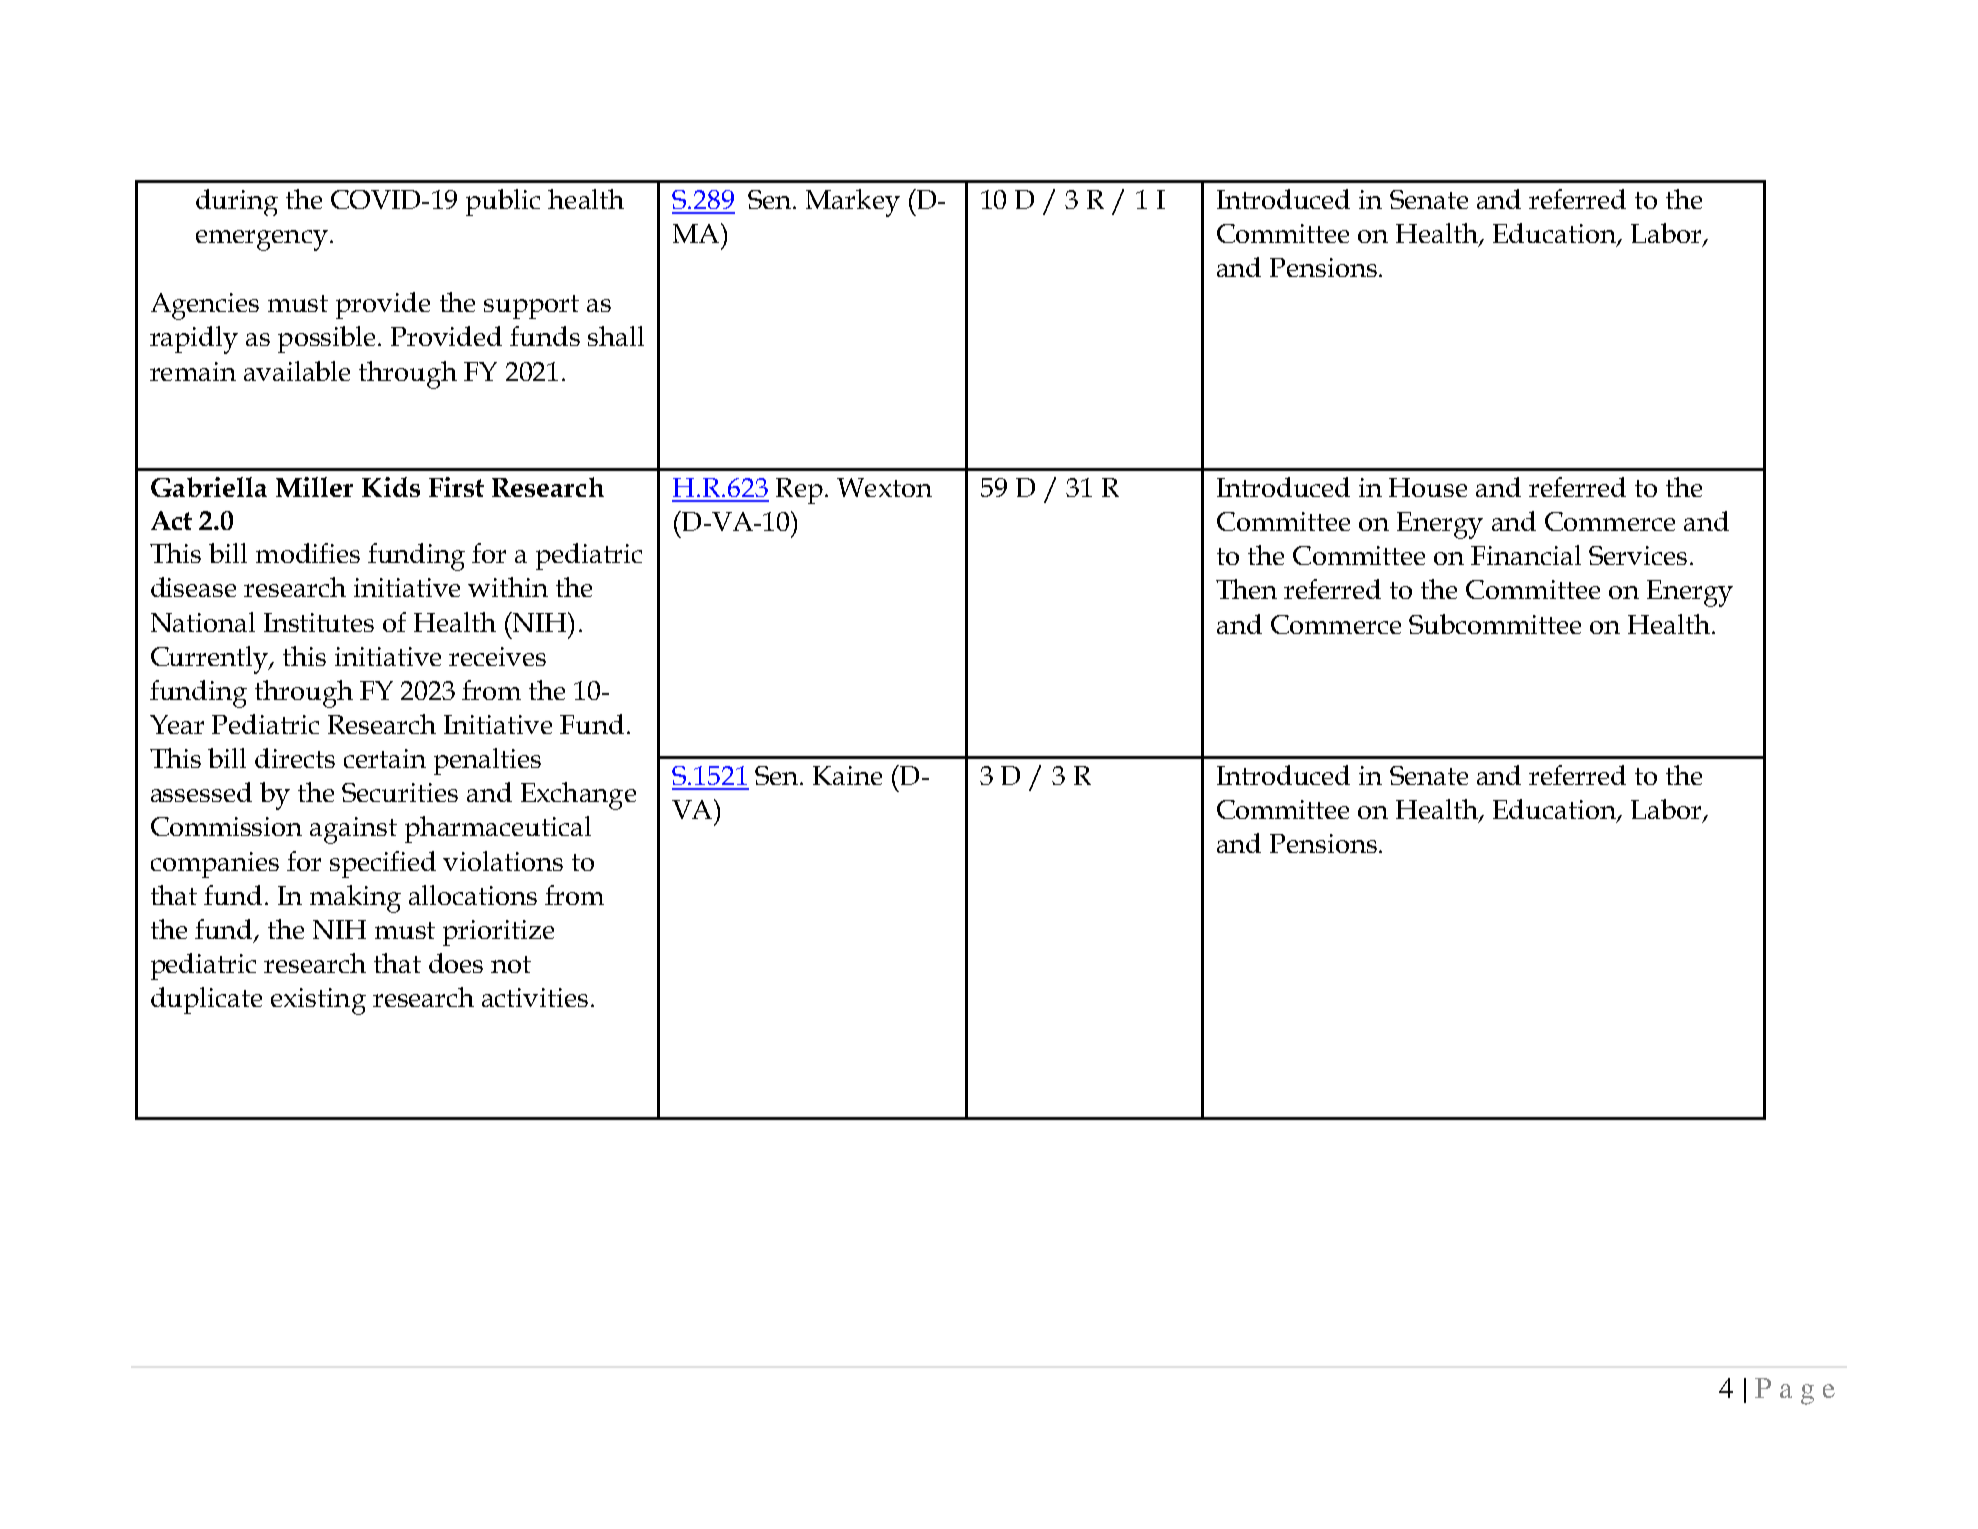 The width and height of the screenshot is (1978, 1529). I want to click on emergency, so click(262, 240).
